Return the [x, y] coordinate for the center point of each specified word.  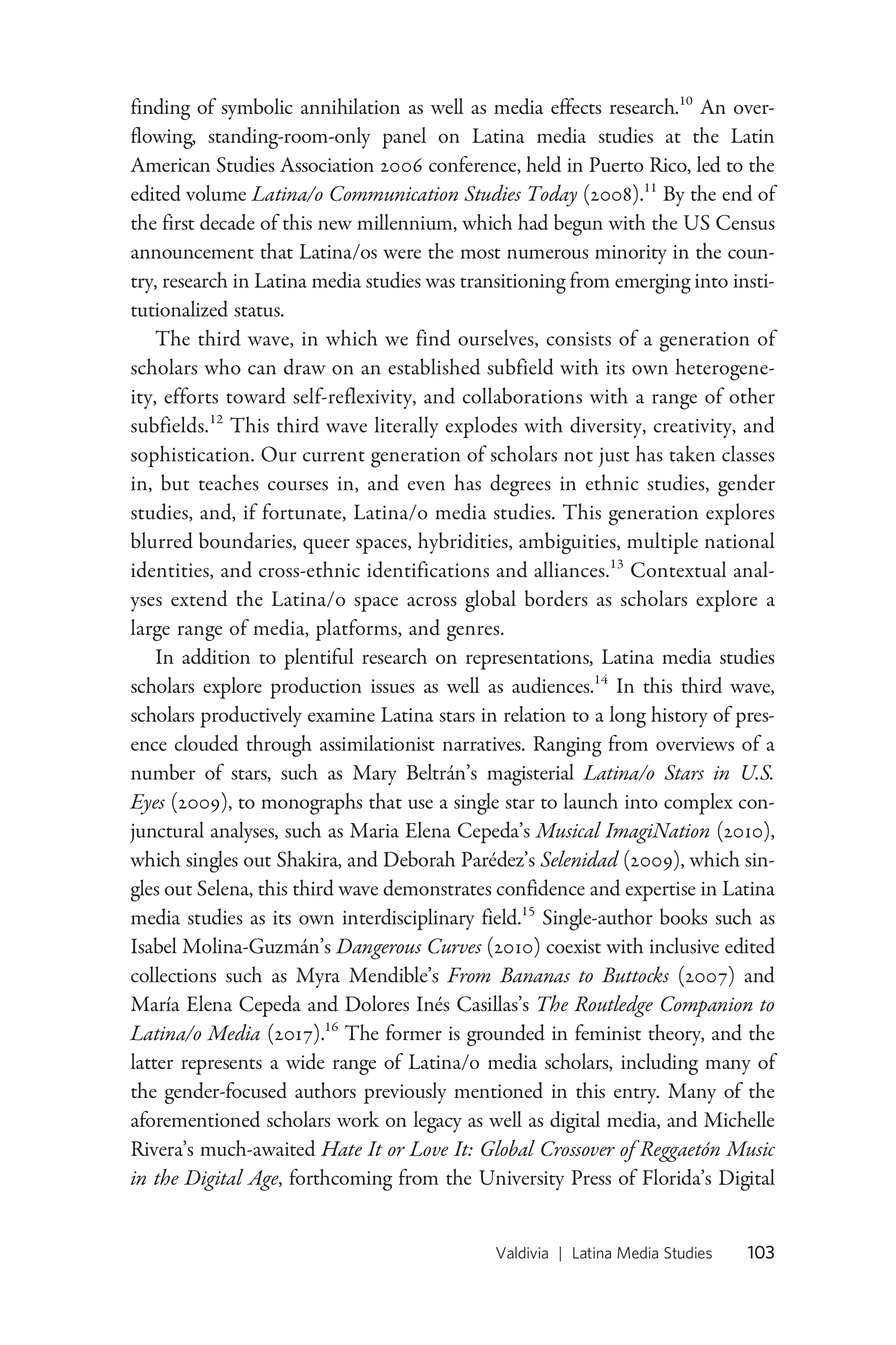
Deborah [419, 858]
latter [152, 1061]
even [426, 486]
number [163, 772]
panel [404, 138]
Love [428, 1148]
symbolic [257, 109]
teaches [229, 482]
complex [698, 804]
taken [692, 453]
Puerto [616, 164]
